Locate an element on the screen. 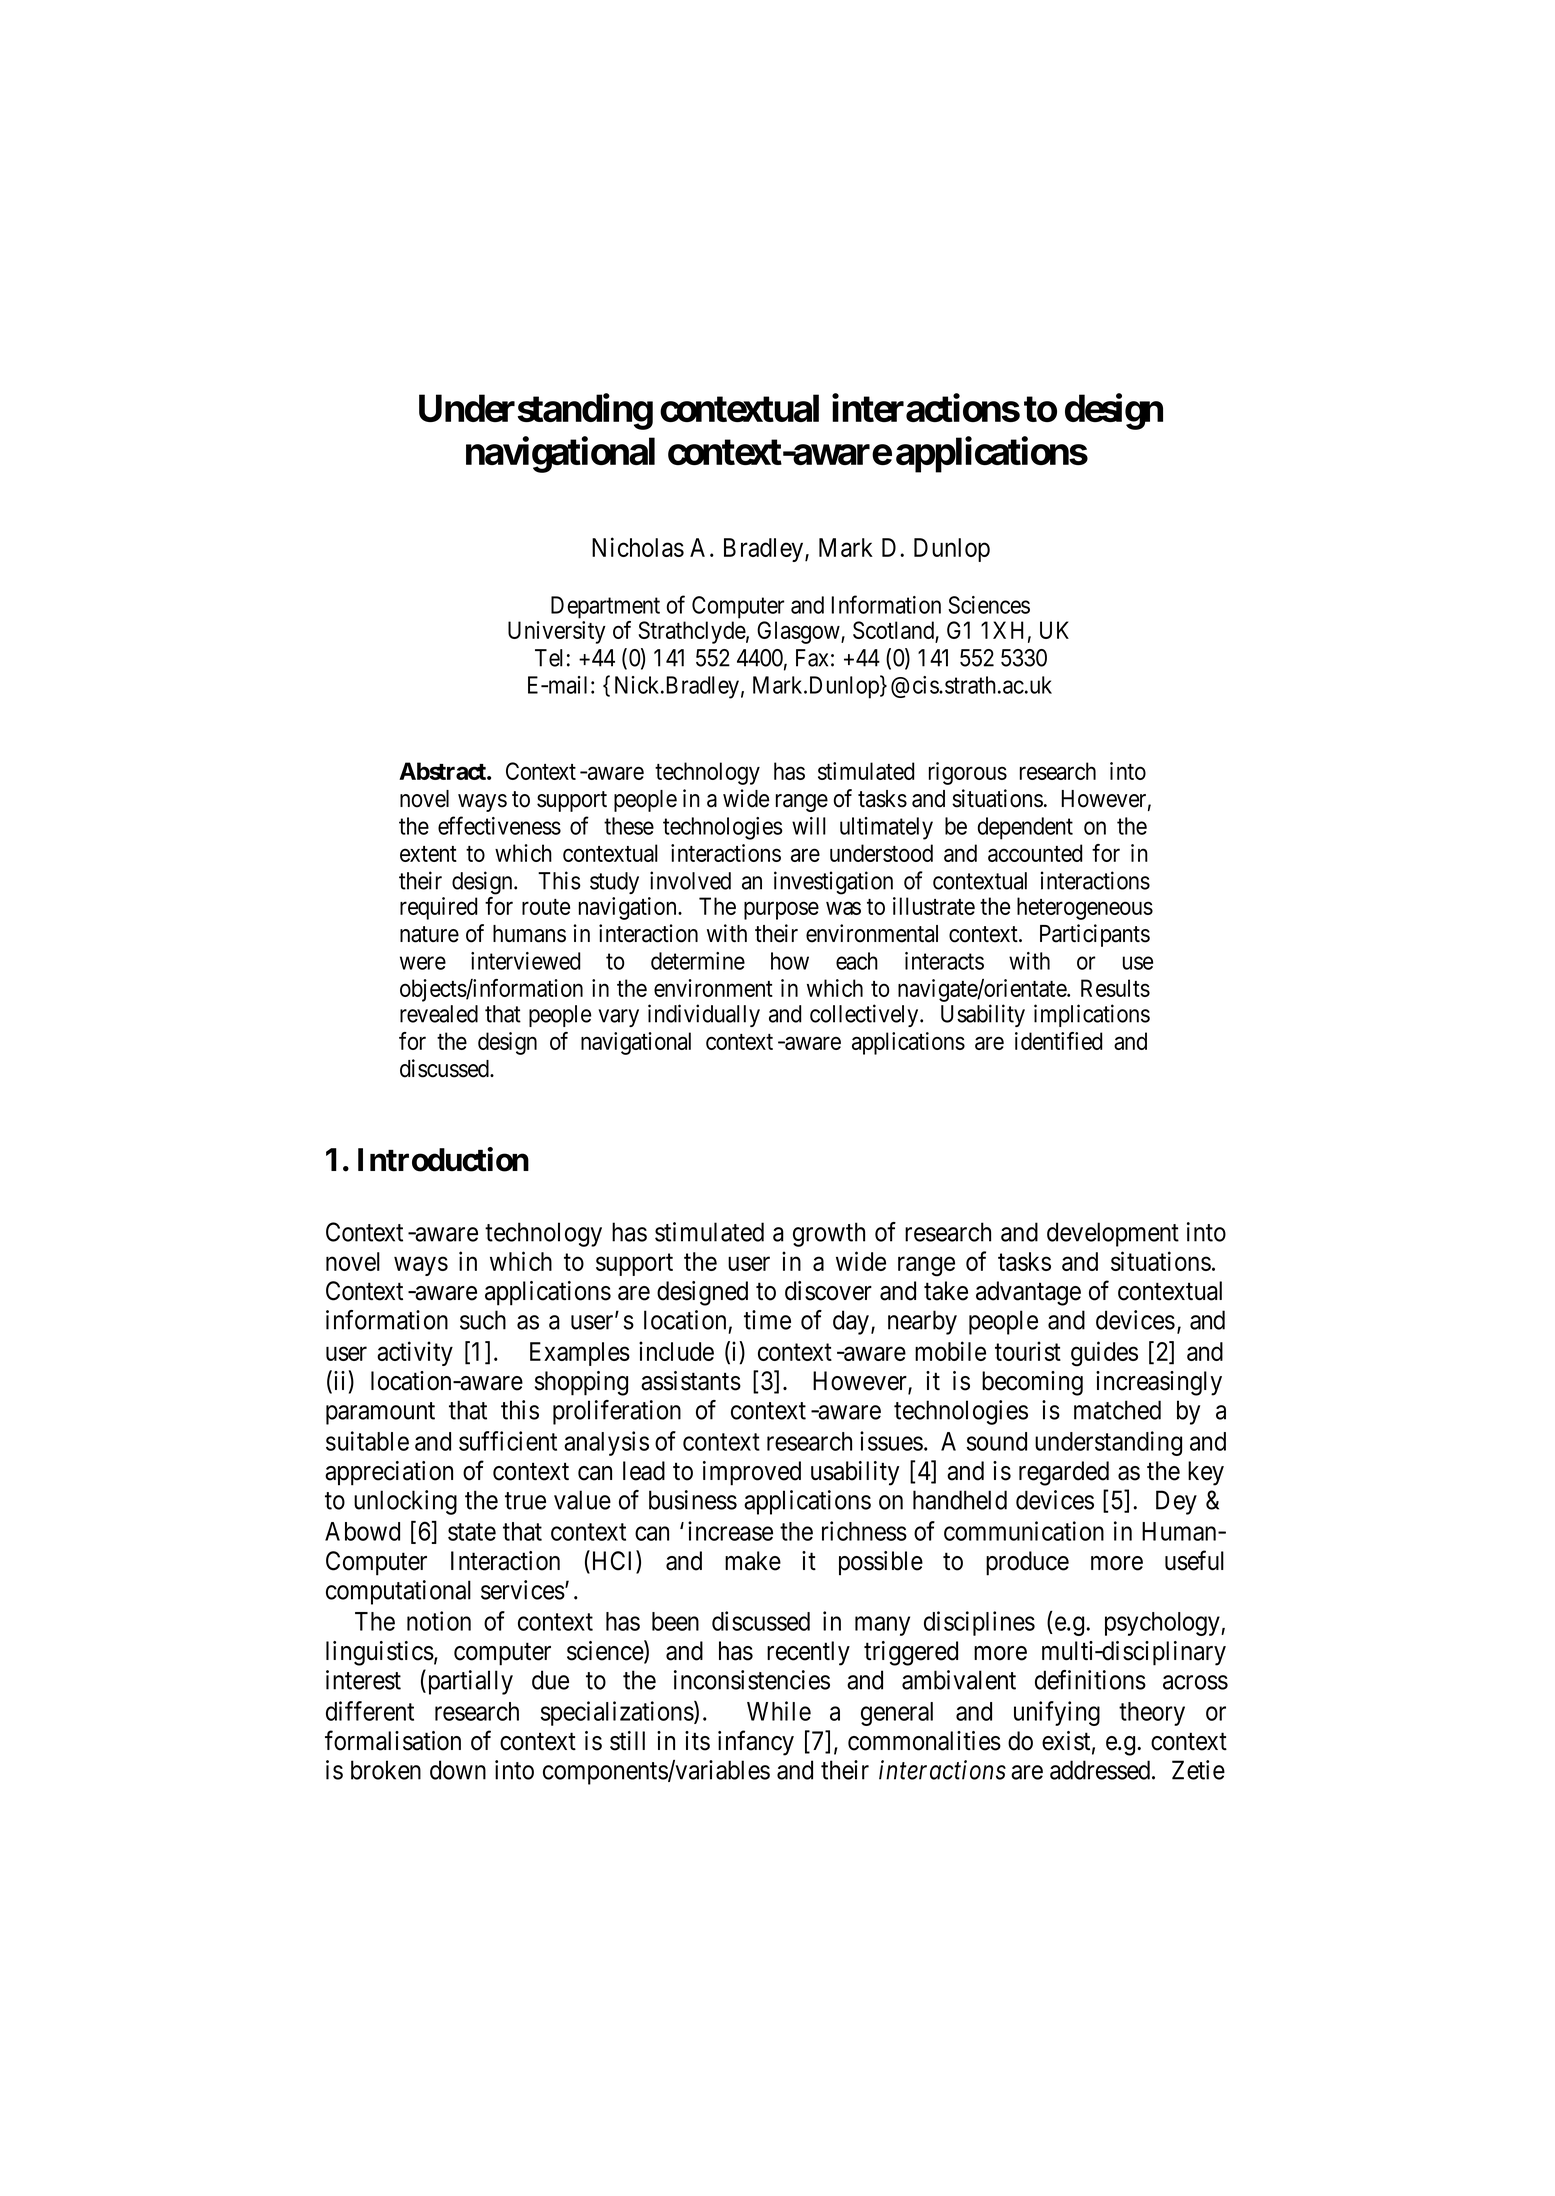 Image resolution: width=1555 pixels, height=2196 pixels. sufficient is located at coordinates (508, 1441).
